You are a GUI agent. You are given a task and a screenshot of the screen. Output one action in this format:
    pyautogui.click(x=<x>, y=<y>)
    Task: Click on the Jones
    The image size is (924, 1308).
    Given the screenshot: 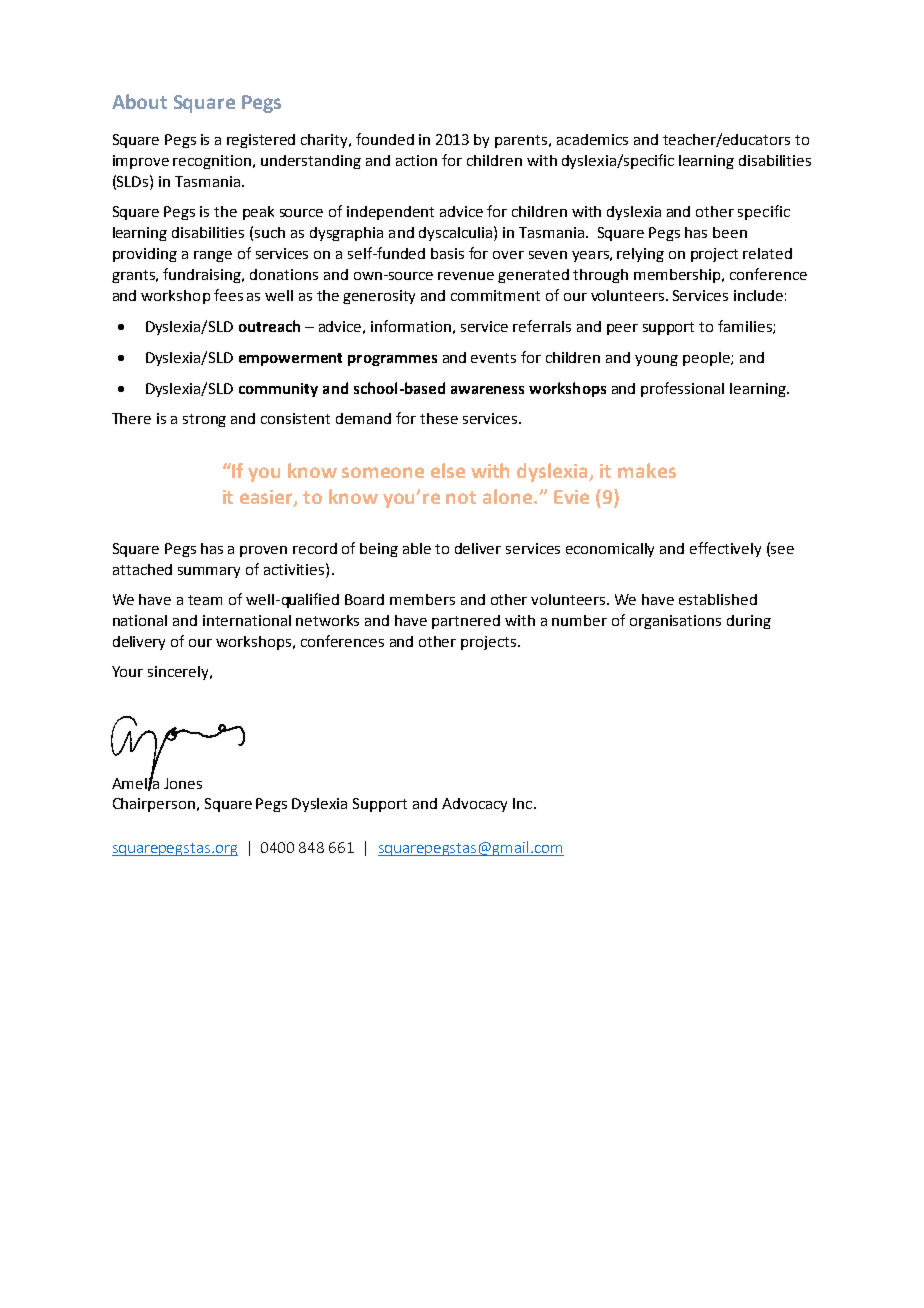 What is the action you would take?
    pyautogui.click(x=183, y=783)
